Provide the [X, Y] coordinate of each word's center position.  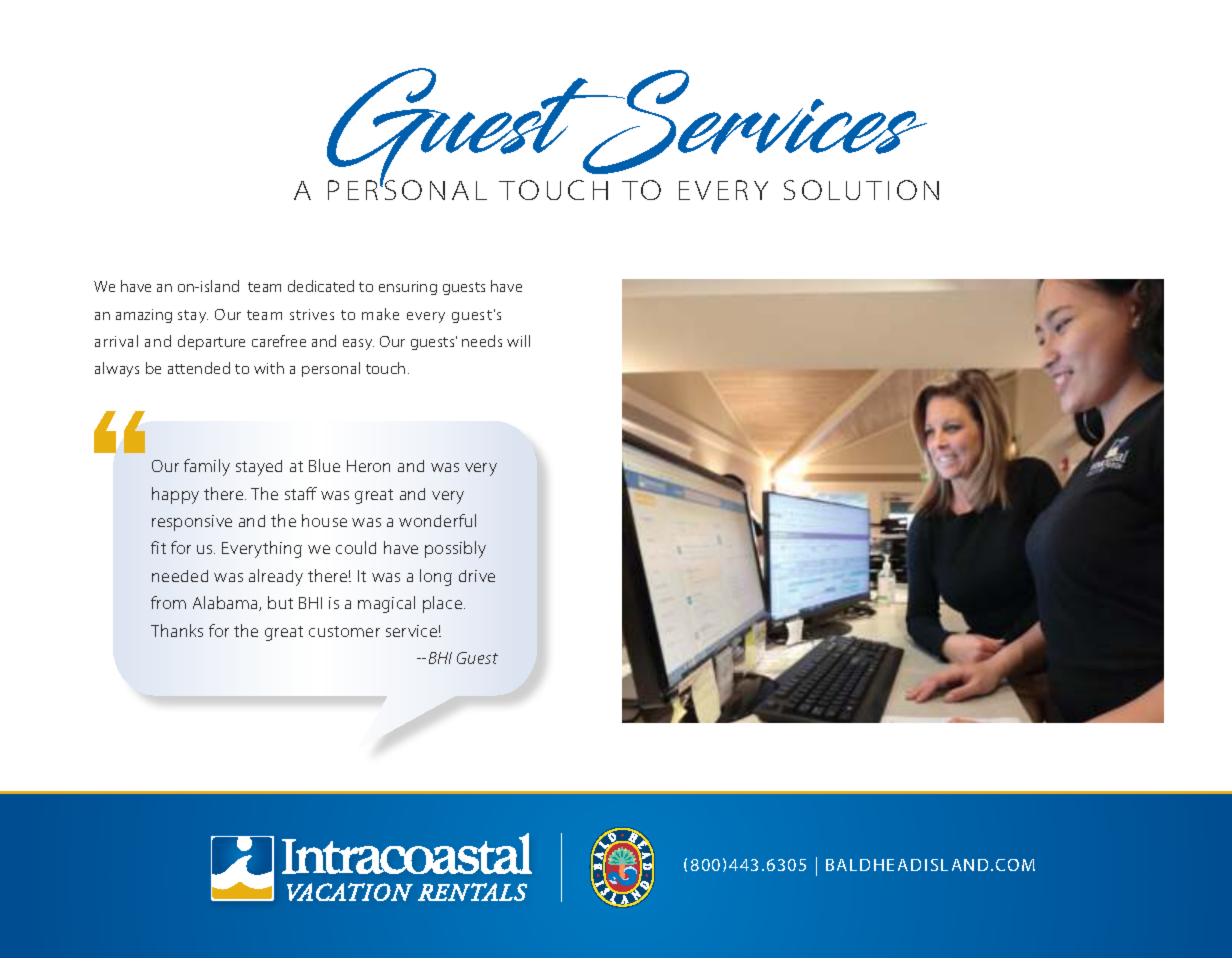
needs [482, 341]
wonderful [437, 520]
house [324, 520]
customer [344, 631]
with [269, 368]
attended [199, 368]
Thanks [177, 630]
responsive [192, 523]
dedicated [321, 286]
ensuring [408, 288]
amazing [144, 316]
